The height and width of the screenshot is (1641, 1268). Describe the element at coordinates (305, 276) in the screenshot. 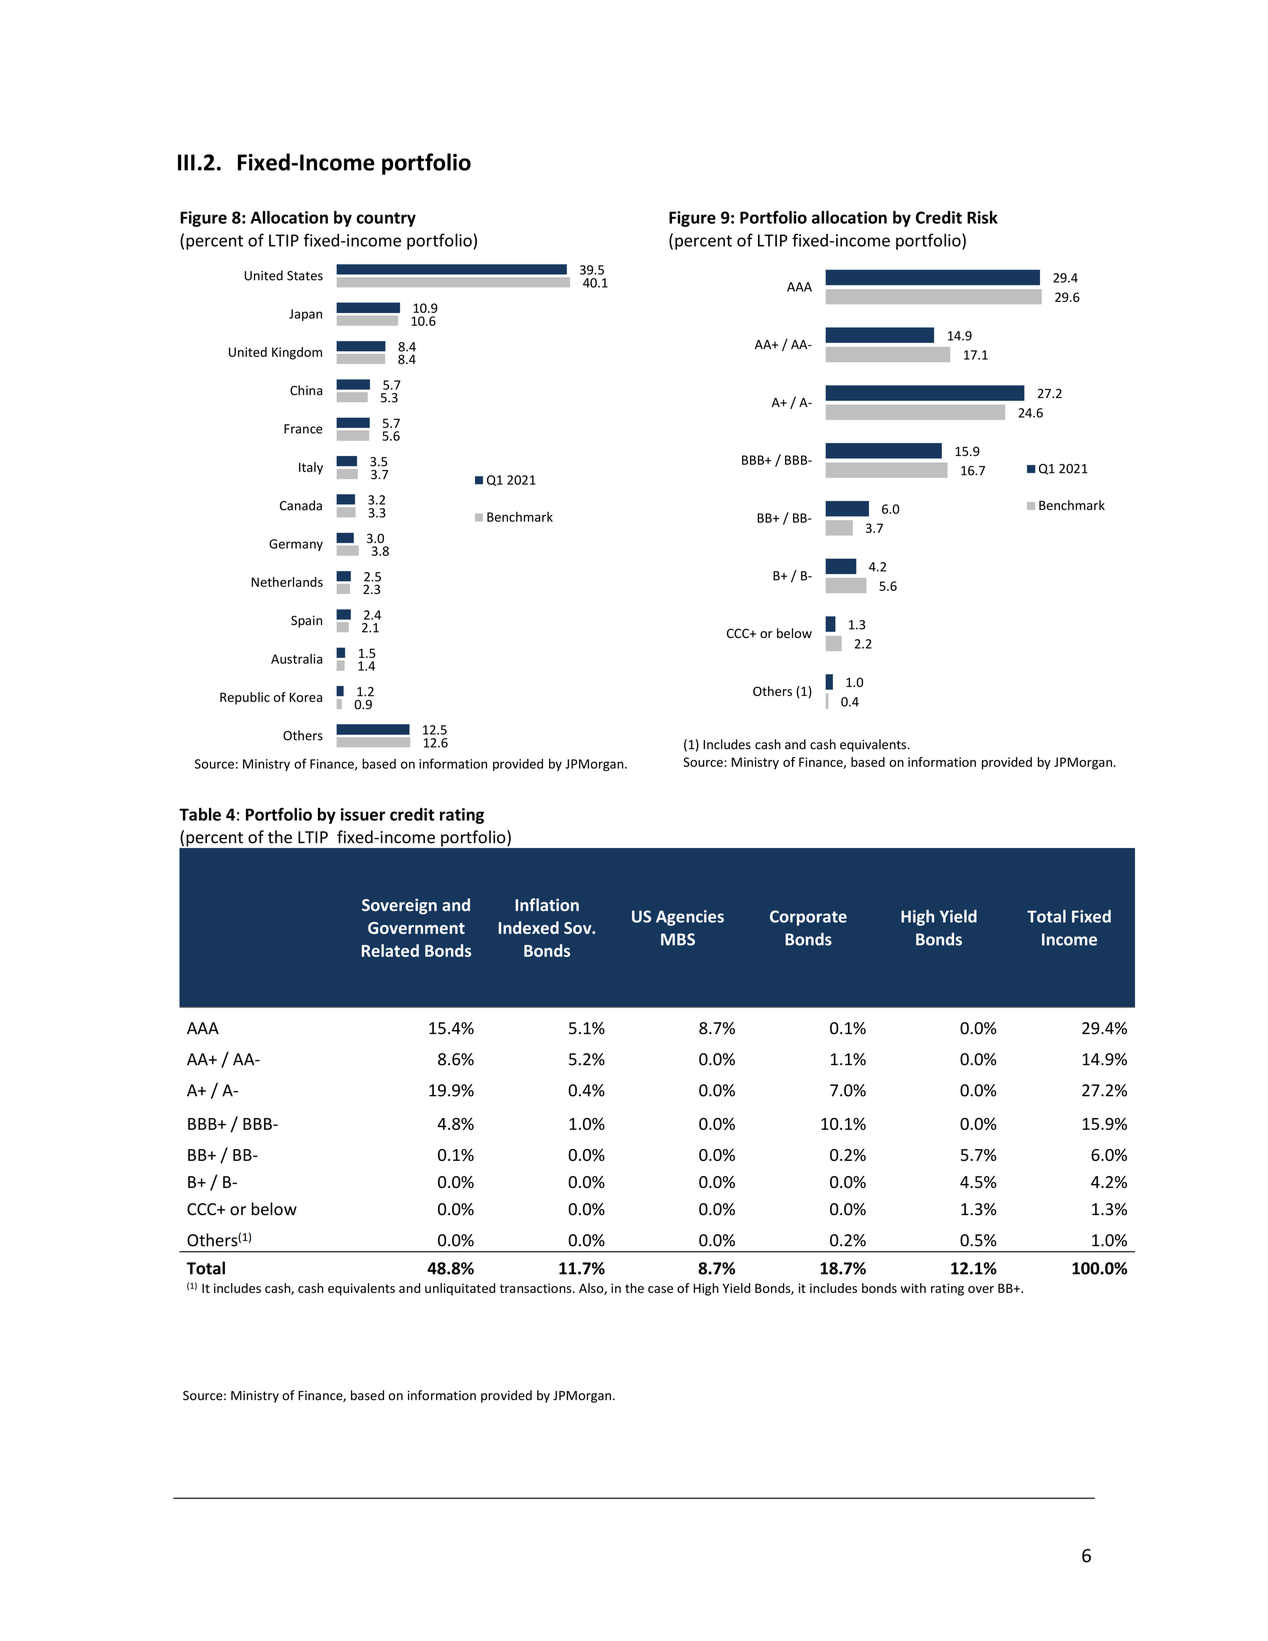

I see `States` at that location.
